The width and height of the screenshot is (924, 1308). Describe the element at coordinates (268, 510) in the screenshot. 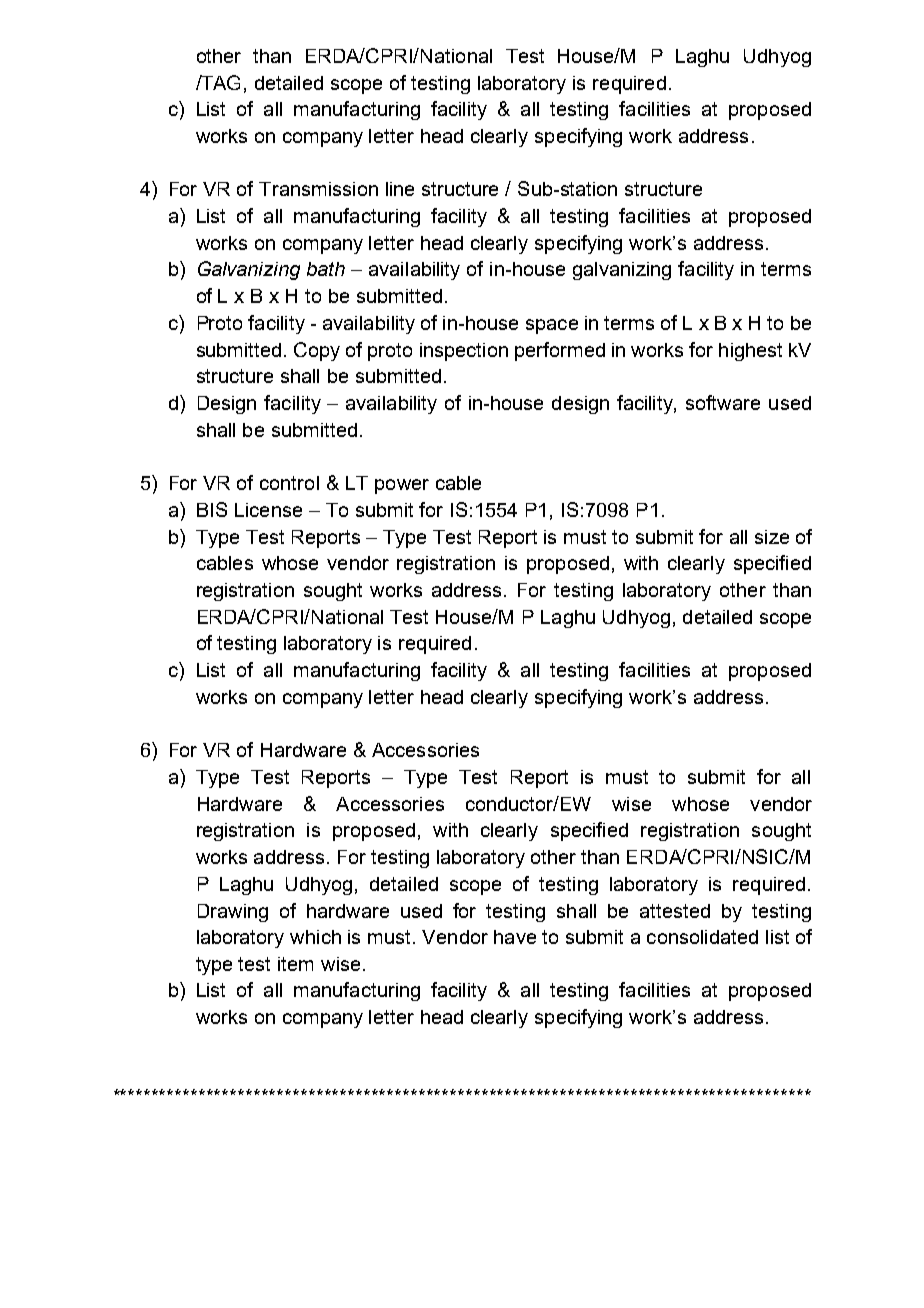

I see `License` at that location.
